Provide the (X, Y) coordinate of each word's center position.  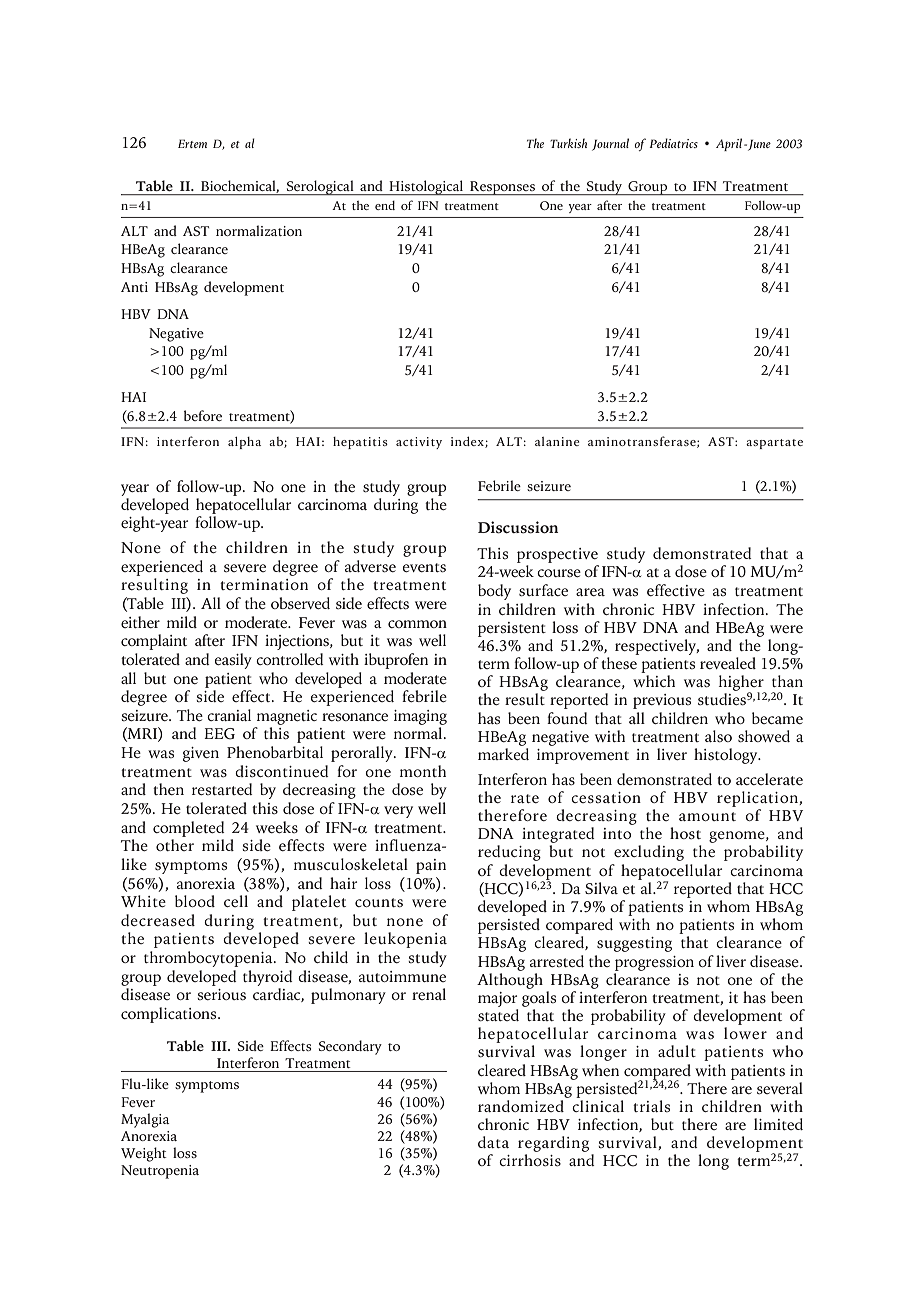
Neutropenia (160, 1172)
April (730, 144)
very (398, 812)
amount (707, 816)
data (493, 1142)
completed (189, 829)
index (468, 442)
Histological (426, 187)
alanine (557, 441)
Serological (320, 187)
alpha (244, 443)
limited (778, 1124)
